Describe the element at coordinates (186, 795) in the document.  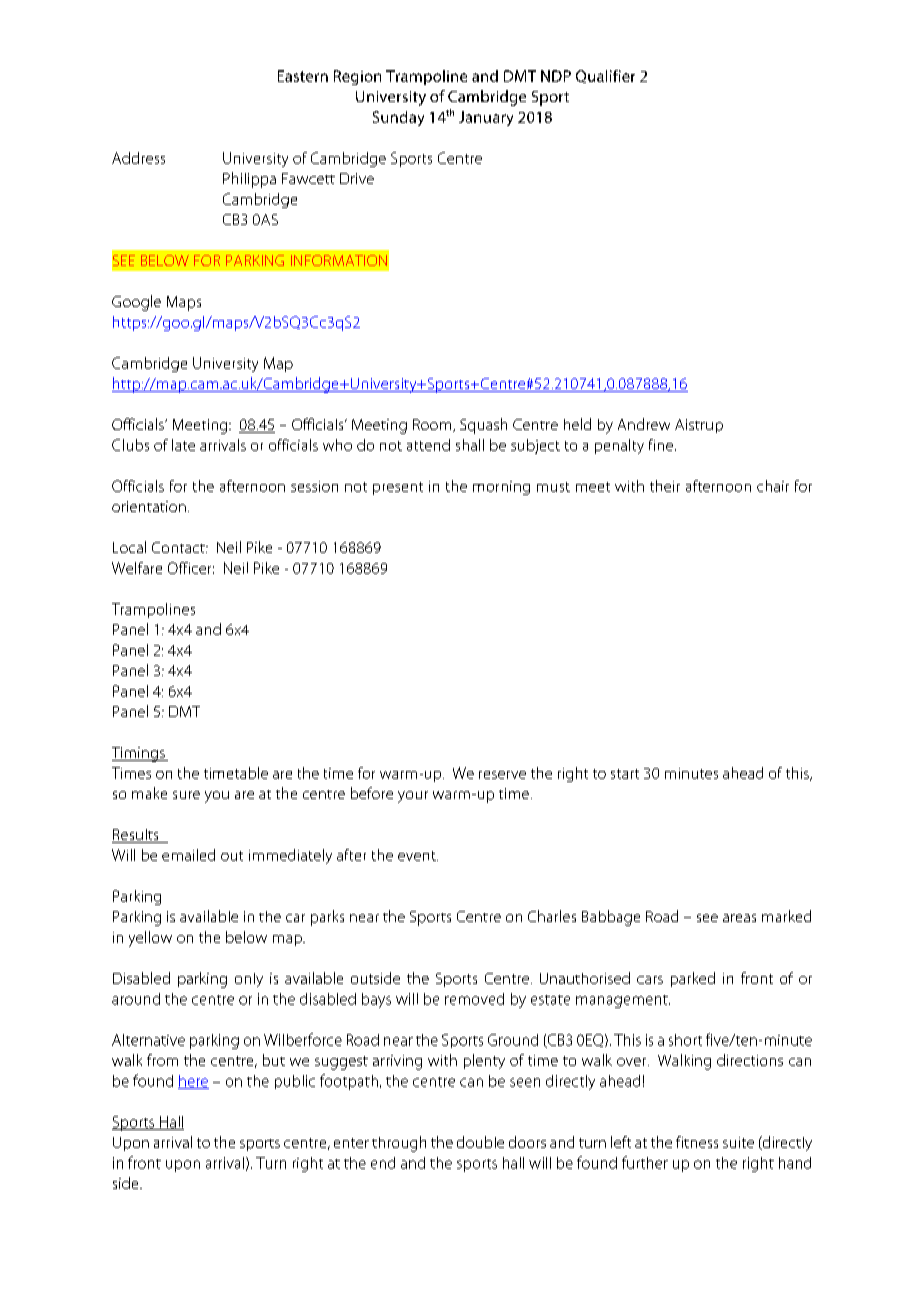
I see `sure` at that location.
